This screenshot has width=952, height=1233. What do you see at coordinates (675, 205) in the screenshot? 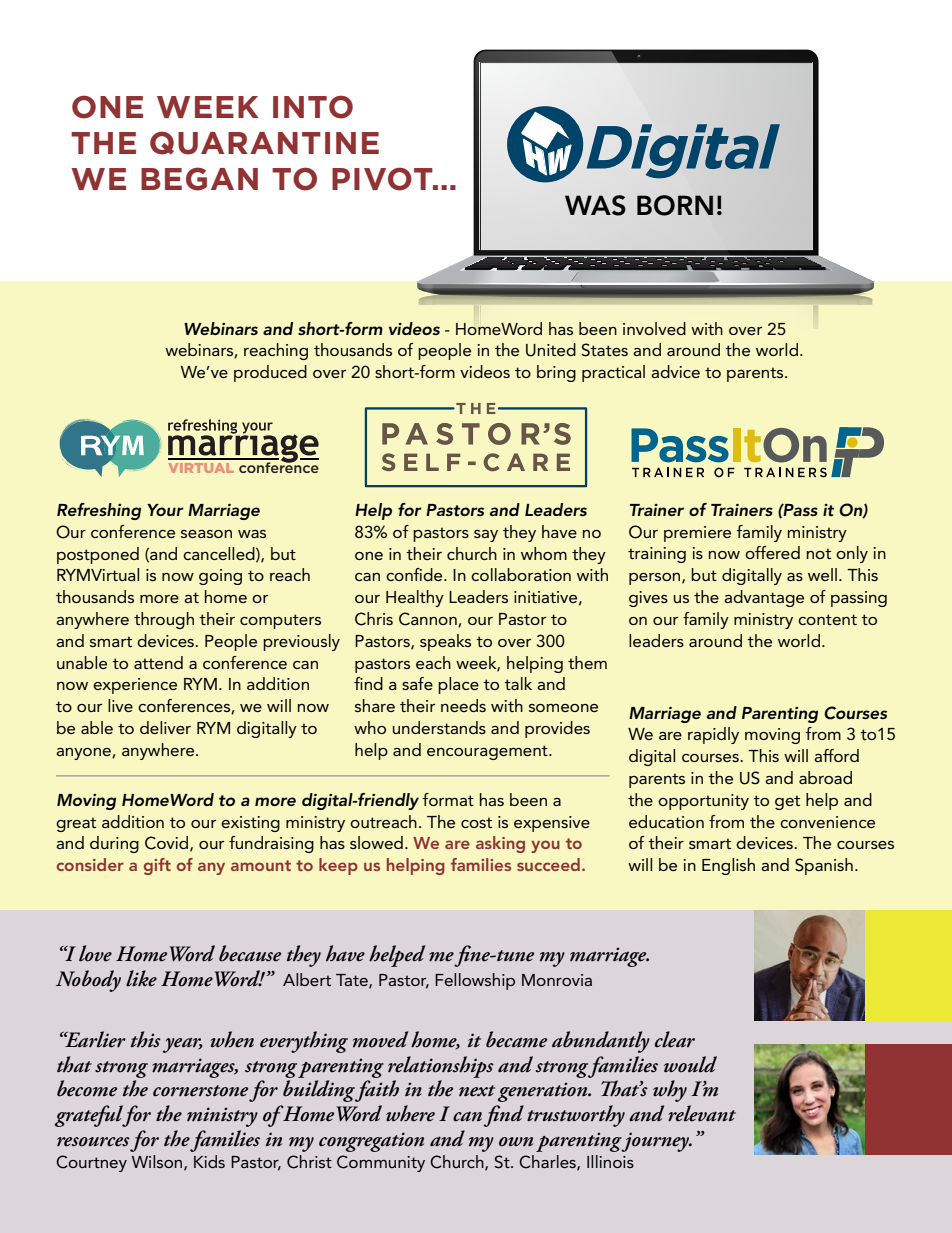
I see `BORN` at bounding box center [675, 205].
